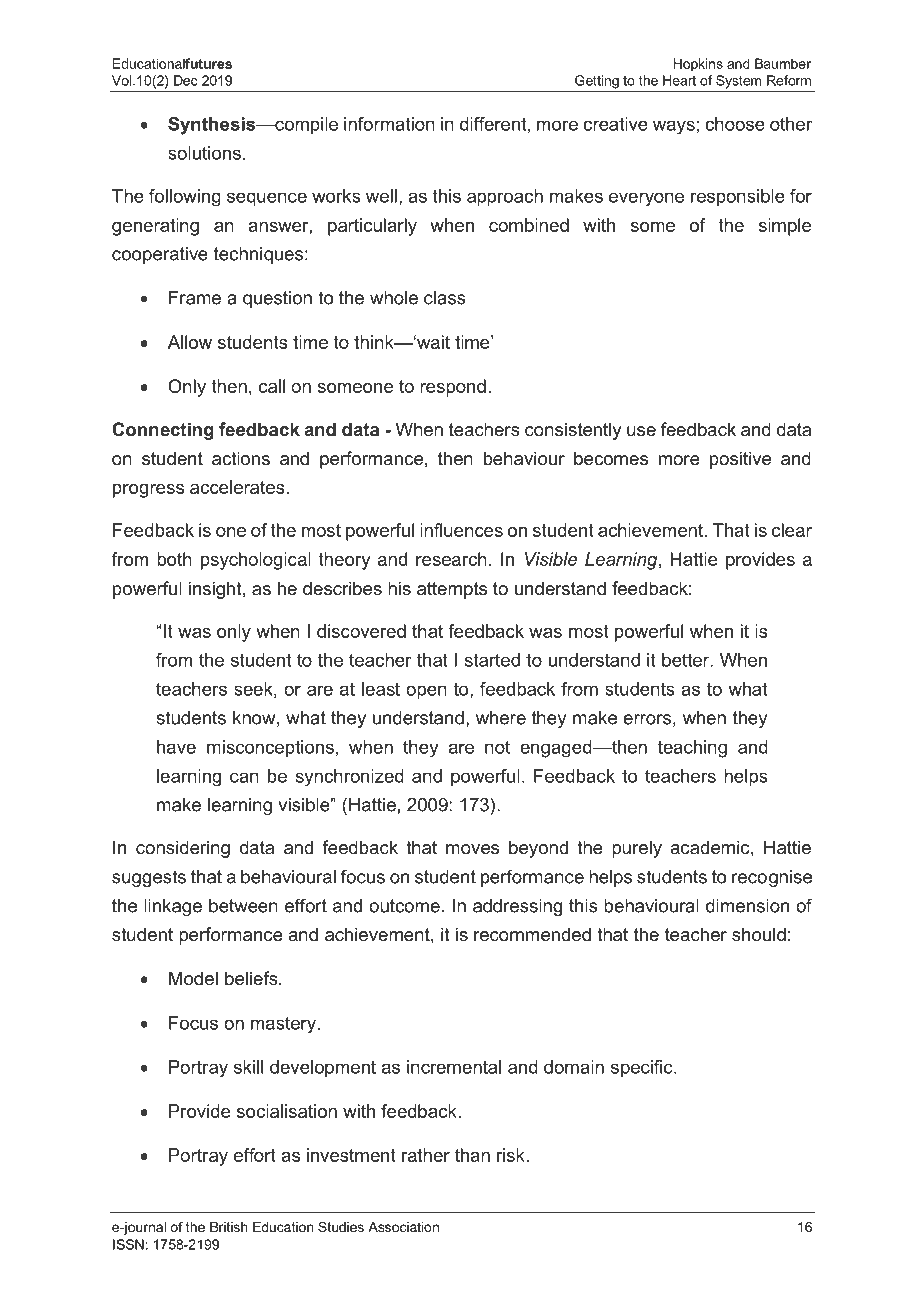 This image has width=924, height=1308. I want to click on actions, so click(241, 458).
